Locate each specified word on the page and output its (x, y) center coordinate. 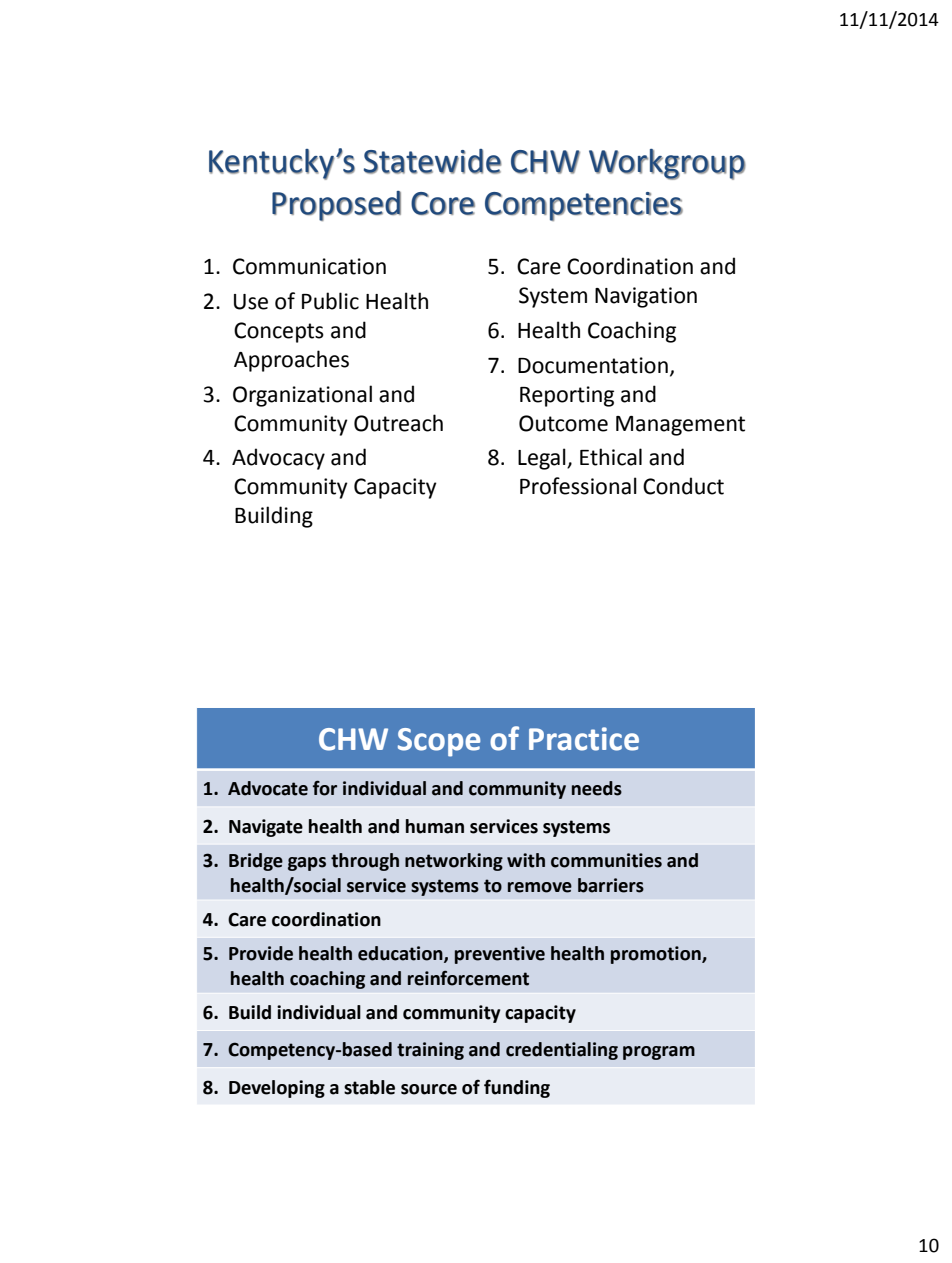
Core (443, 203)
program (659, 1053)
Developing (277, 1089)
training (430, 1051)
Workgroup (667, 164)
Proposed (336, 206)
